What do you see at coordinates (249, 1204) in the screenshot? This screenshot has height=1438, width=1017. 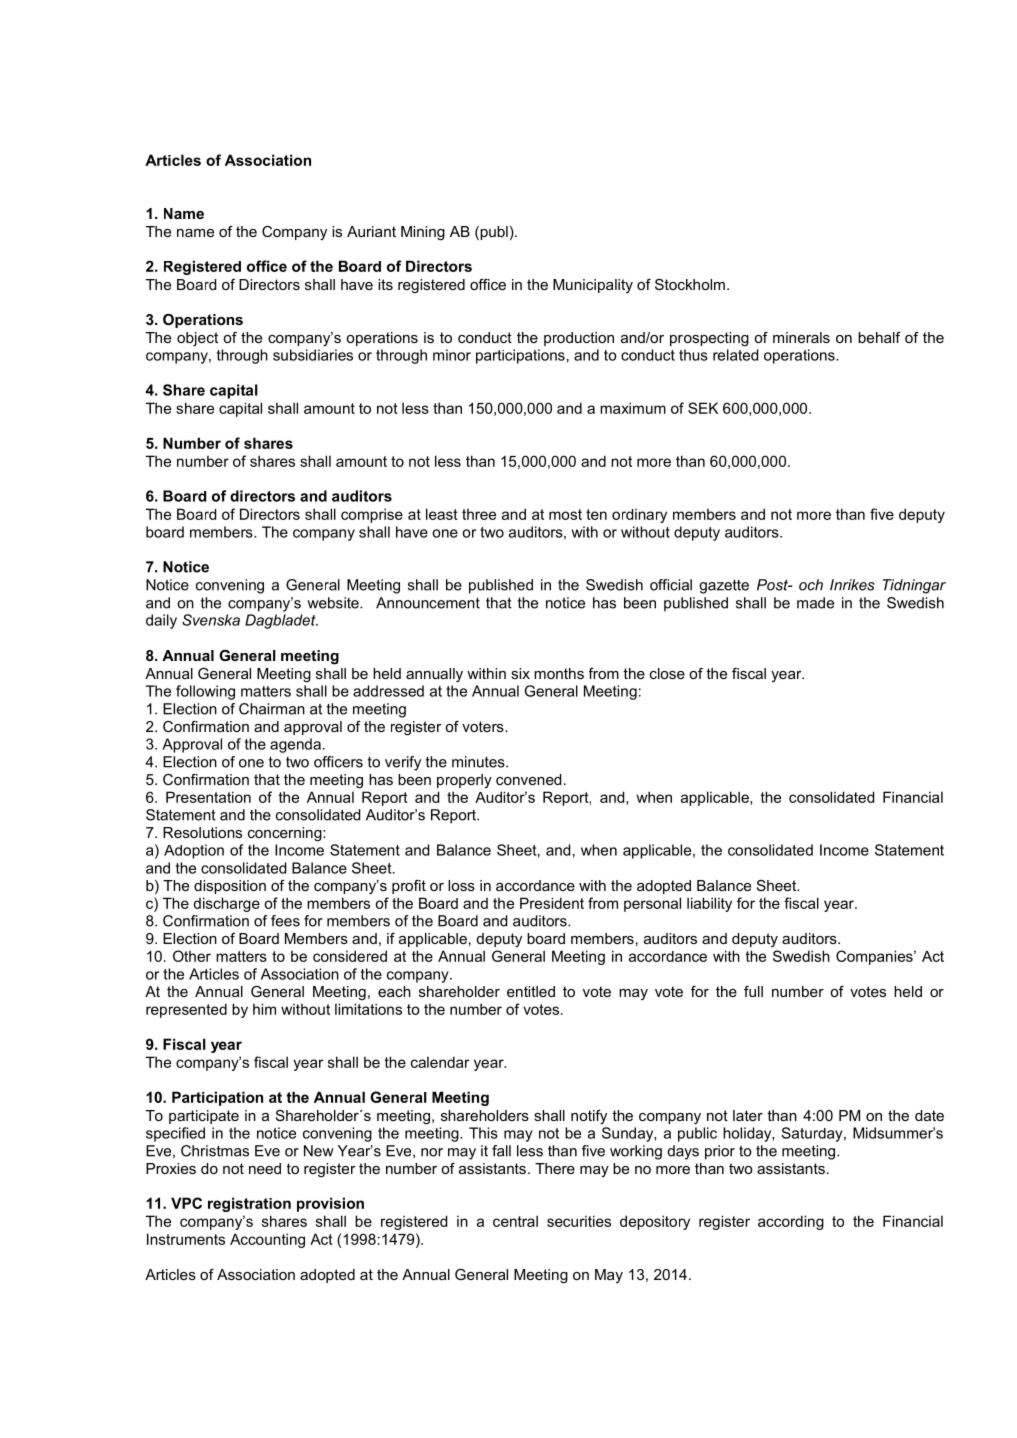 I see `registration` at bounding box center [249, 1204].
